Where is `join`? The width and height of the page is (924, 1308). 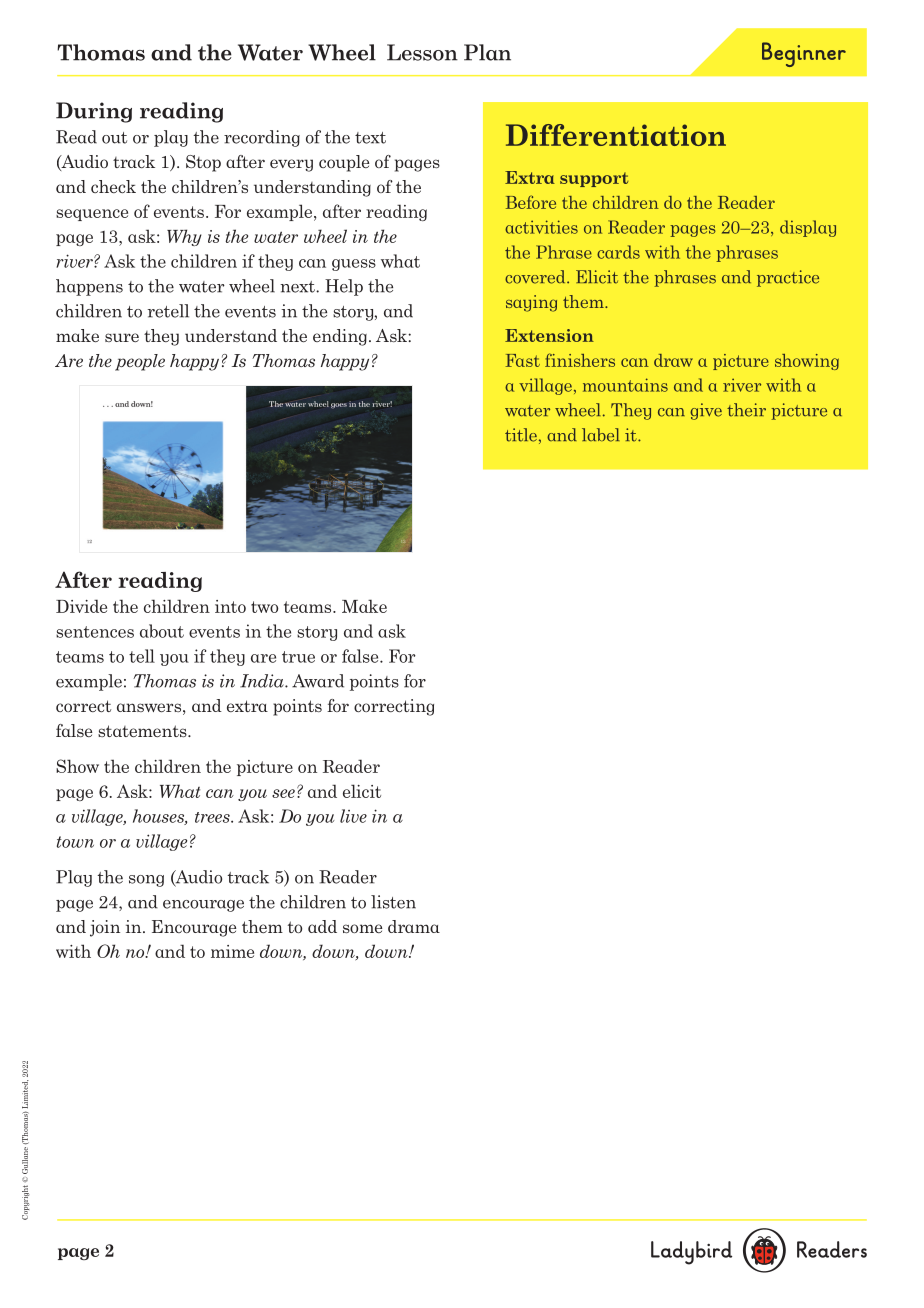 join is located at coordinates (105, 928).
